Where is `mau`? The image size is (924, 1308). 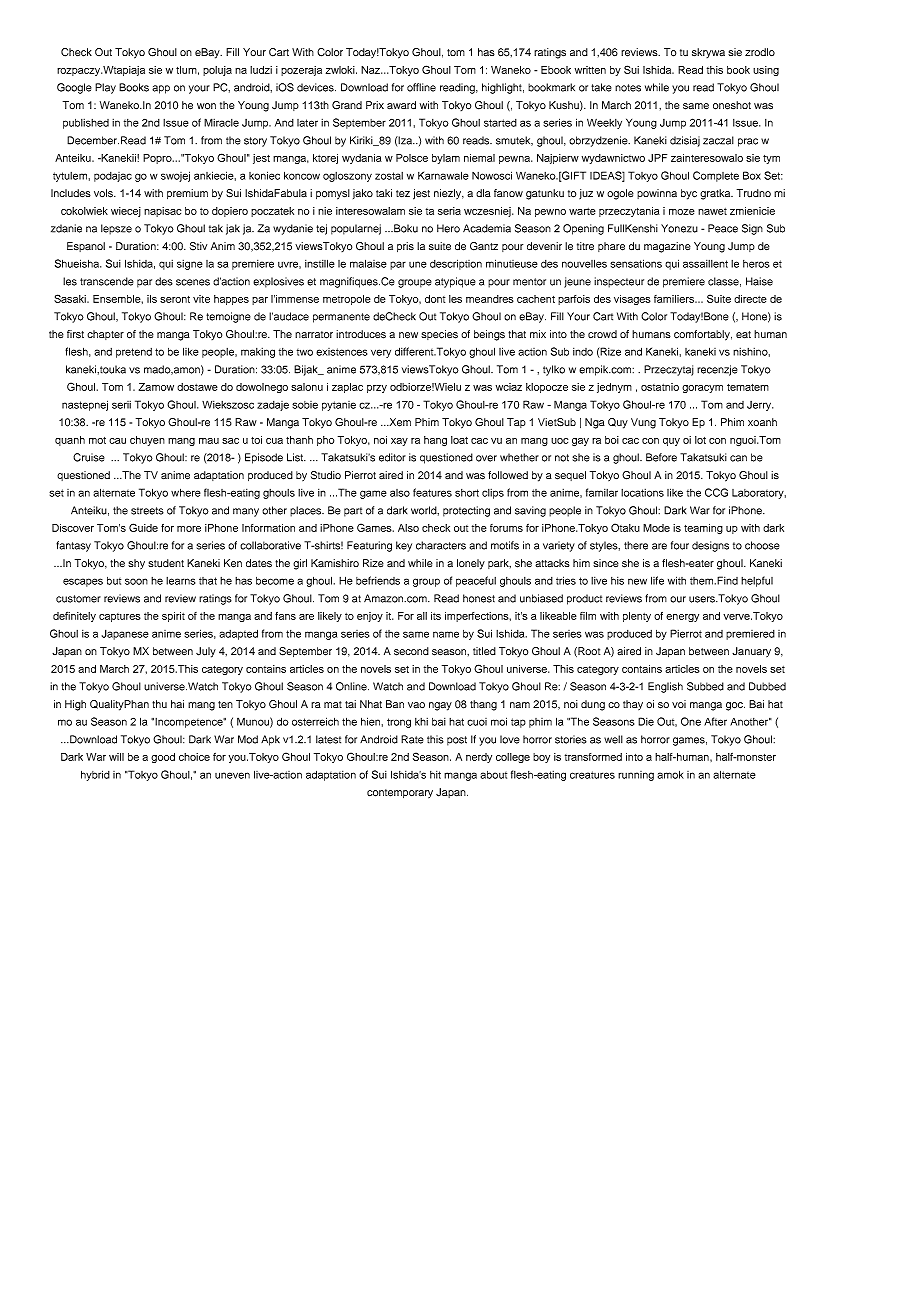 mau is located at coordinates (209, 441).
